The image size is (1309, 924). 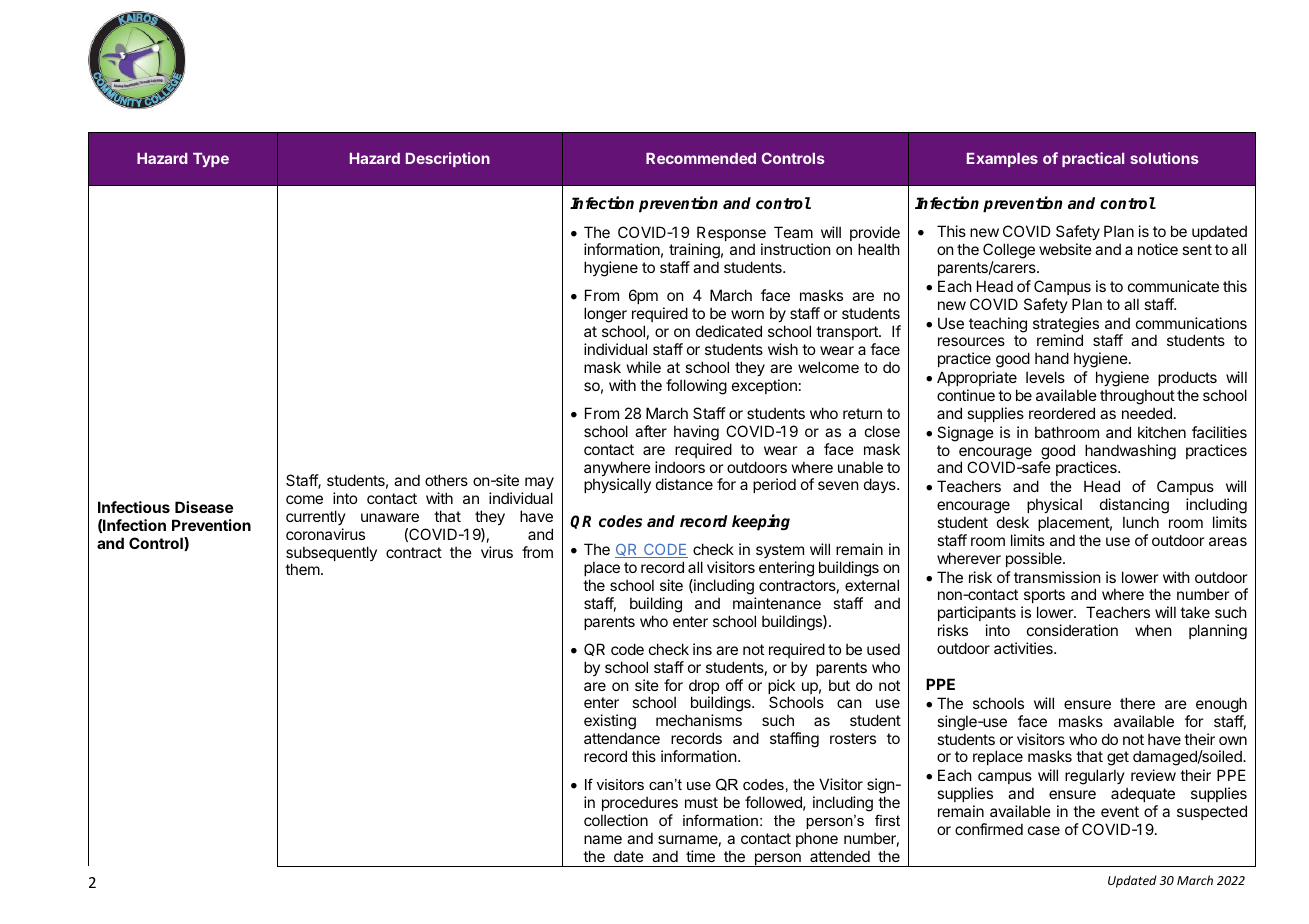 What do you see at coordinates (700, 856) in the document?
I see `time` at bounding box center [700, 856].
